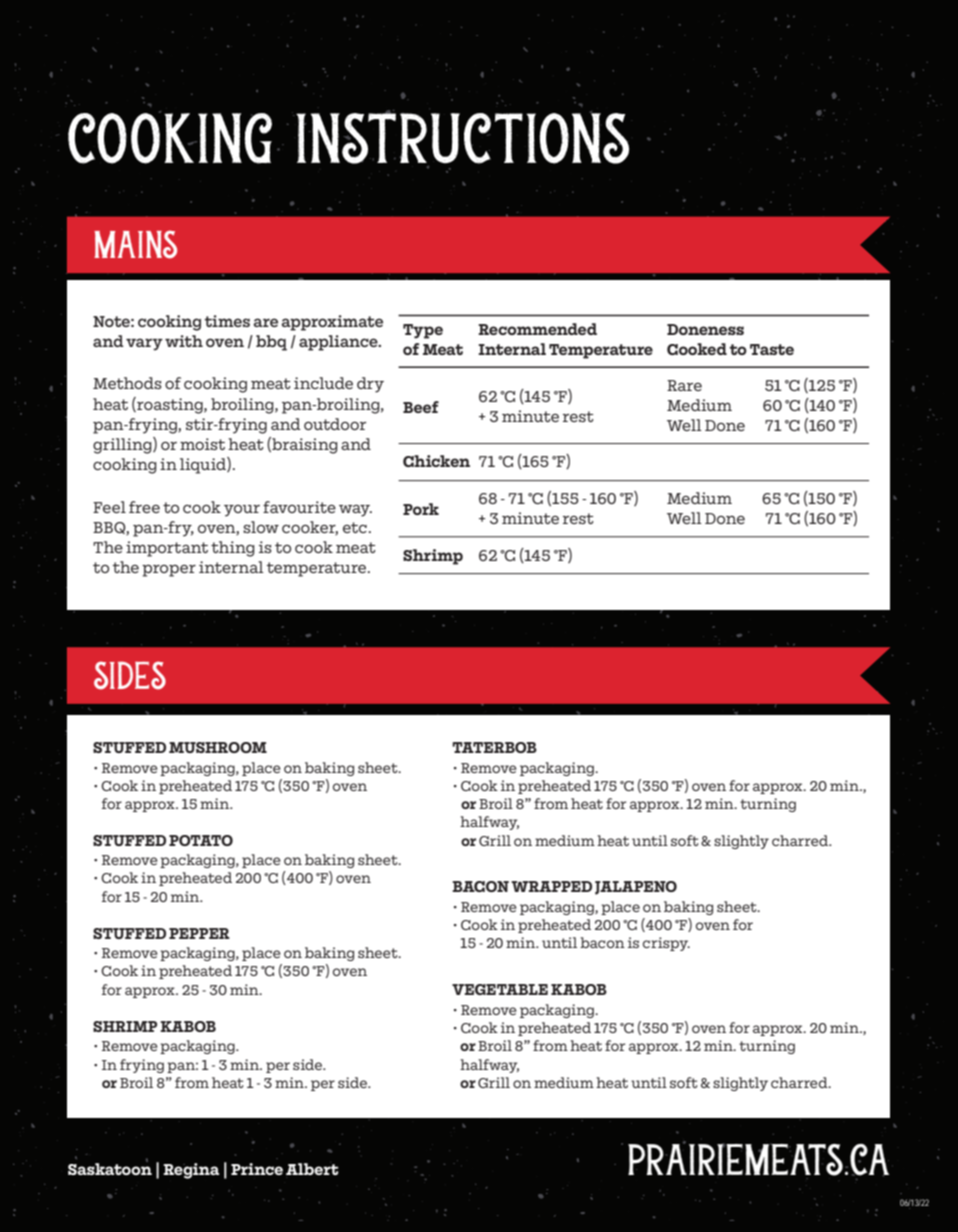  Describe the element at coordinates (135, 244) in the image. I see `mains` at that location.
